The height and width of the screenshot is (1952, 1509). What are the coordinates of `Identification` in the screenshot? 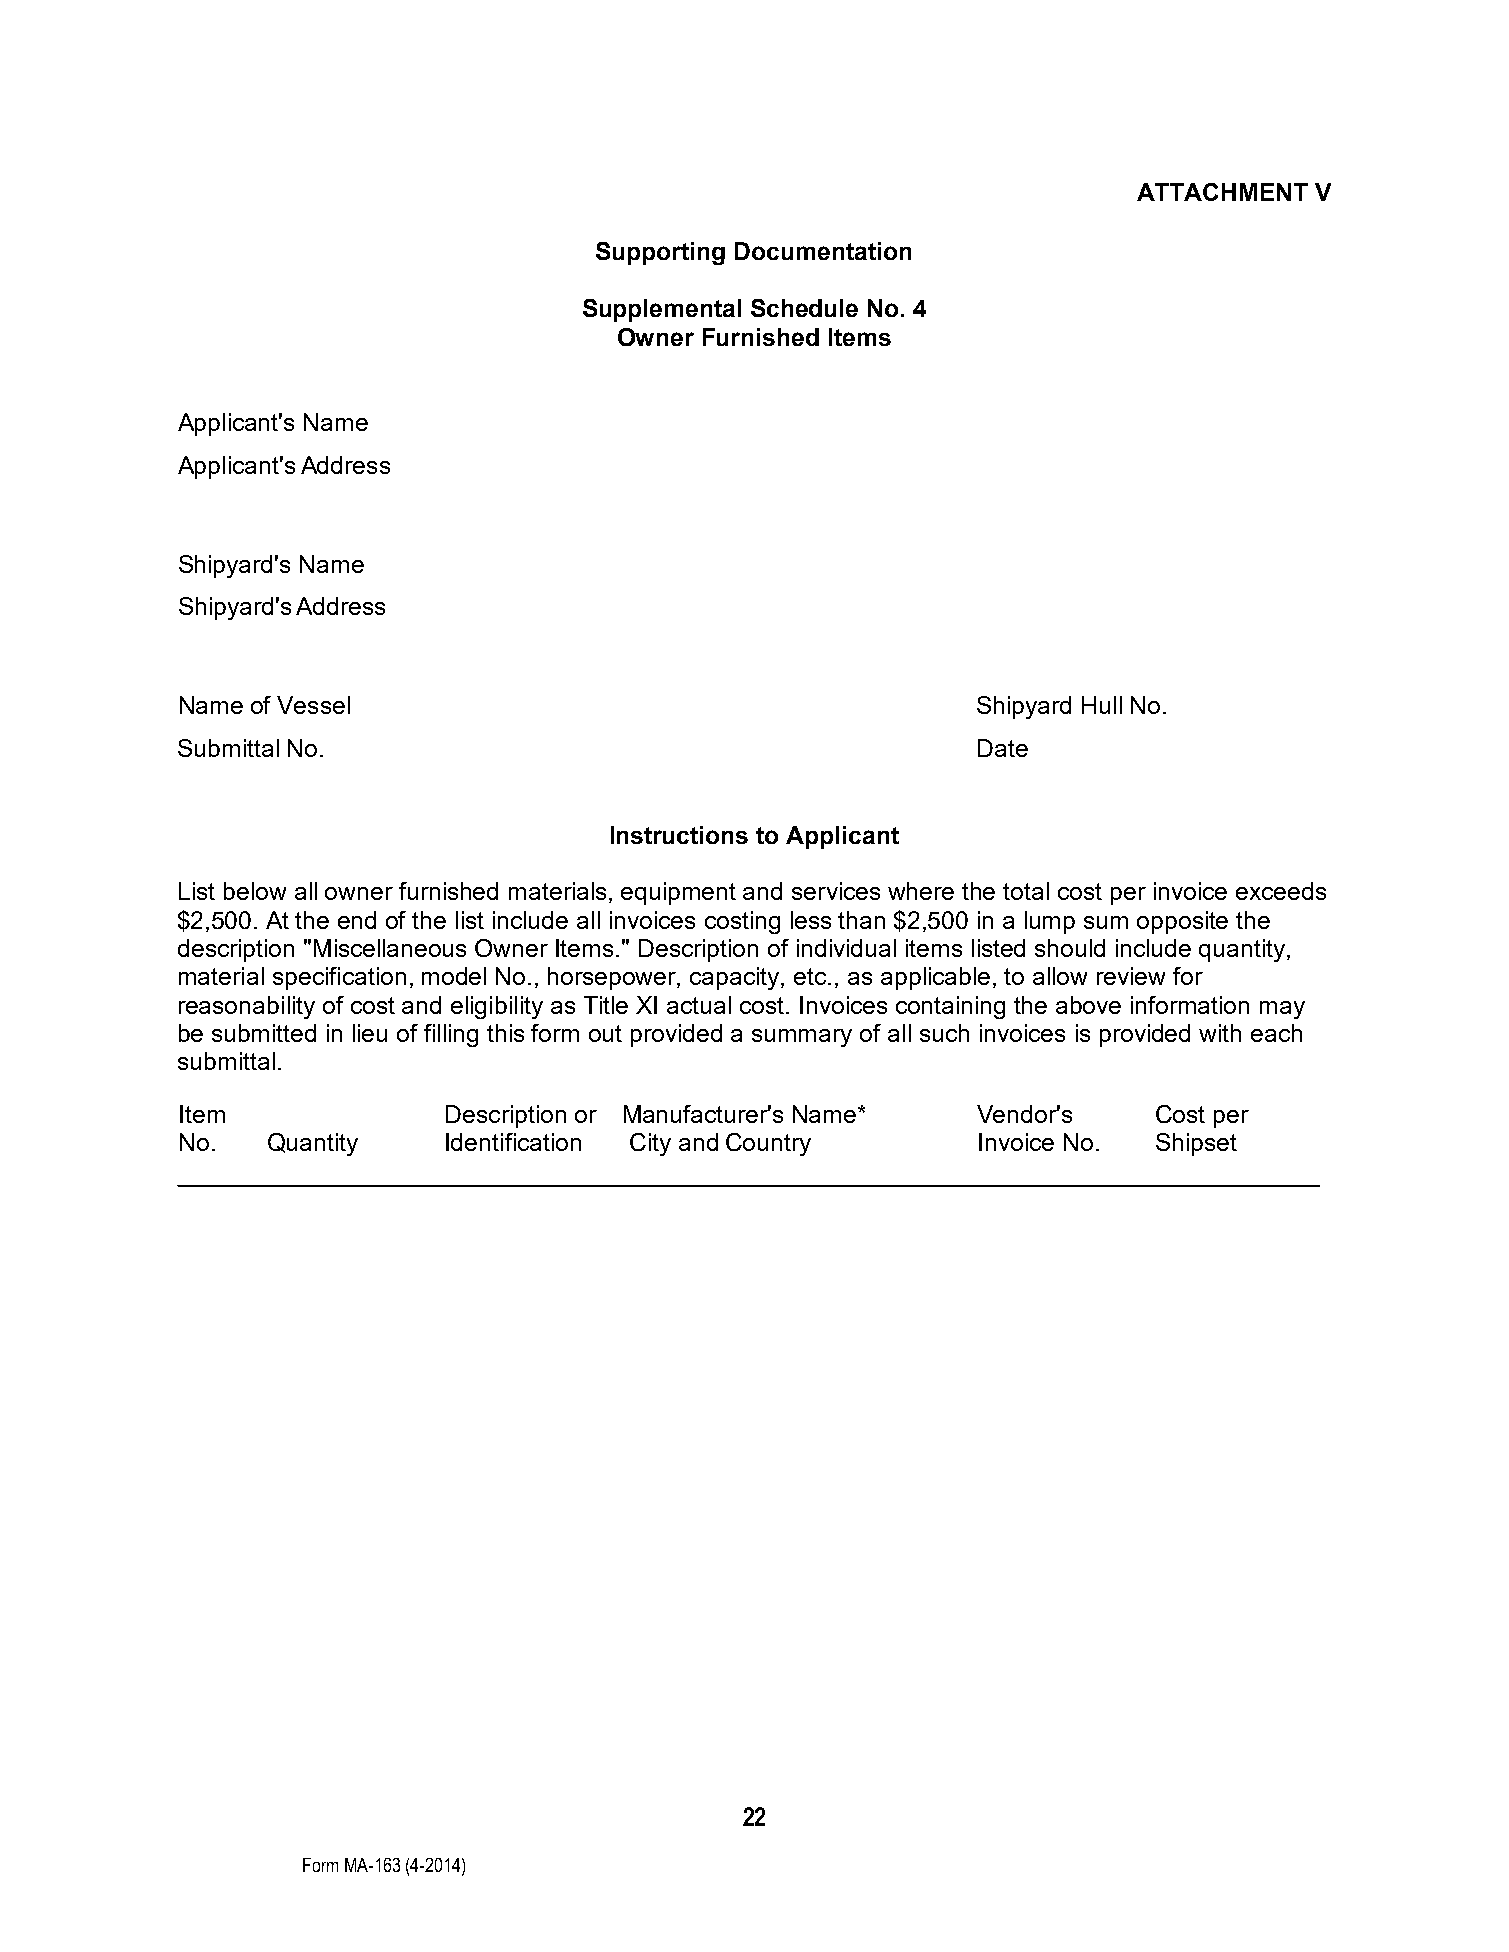 It's located at (513, 1142).
